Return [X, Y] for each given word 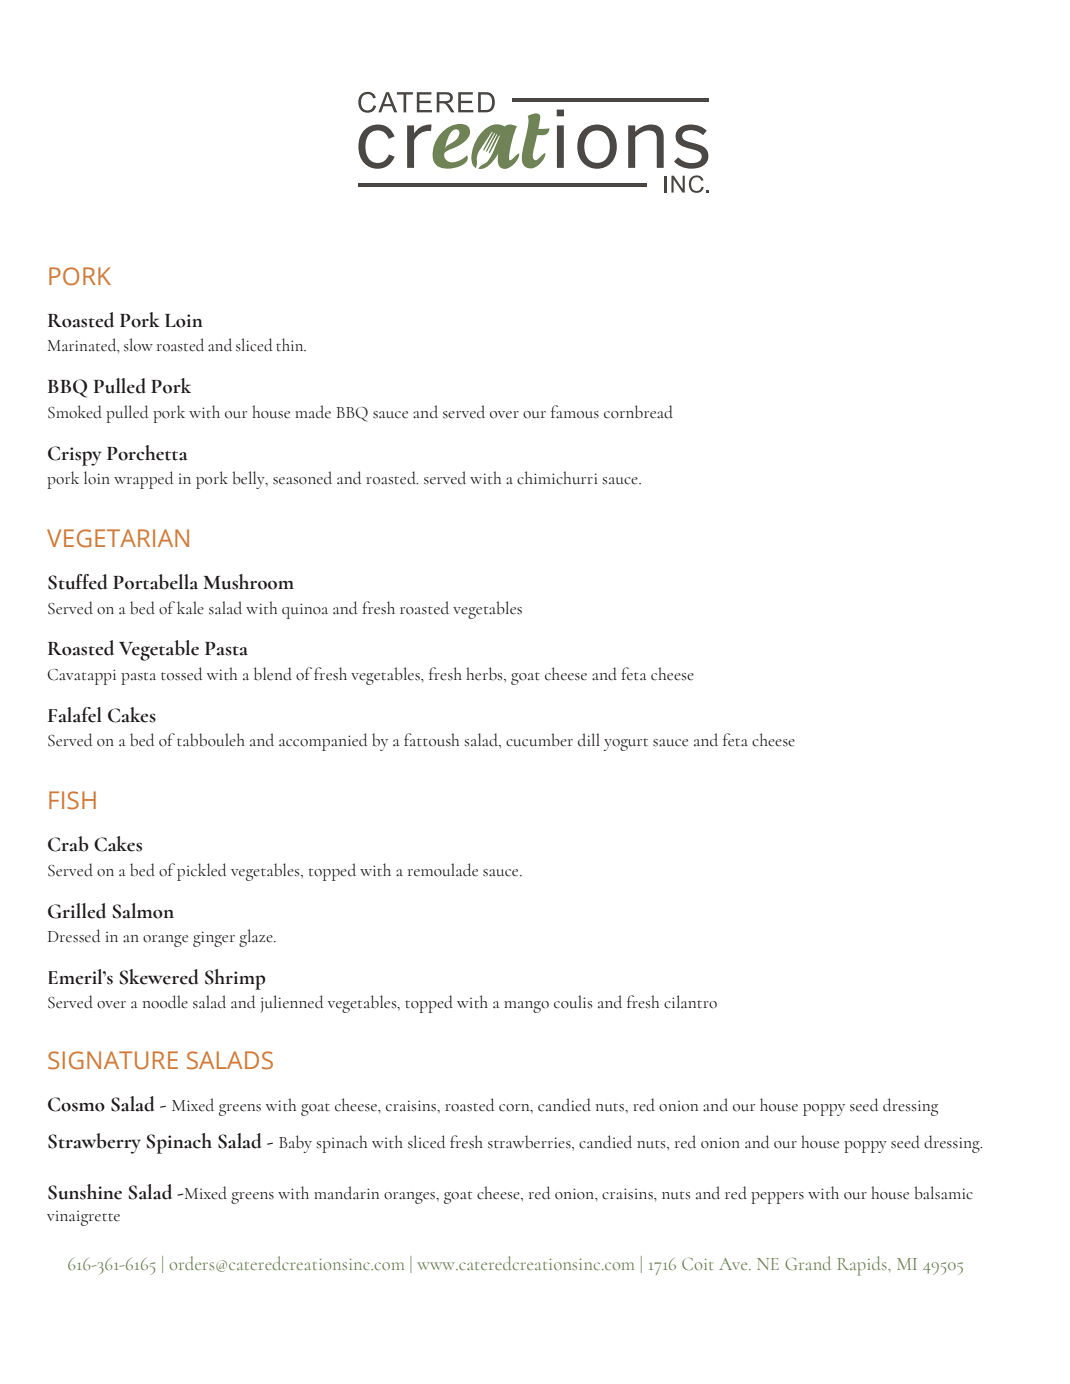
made [313, 412]
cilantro [690, 1002]
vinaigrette [83, 1218]
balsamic [943, 1193]
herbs [485, 674]
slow [138, 345]
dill [589, 740]
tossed [181, 674]
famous [575, 412]
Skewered [158, 977]
